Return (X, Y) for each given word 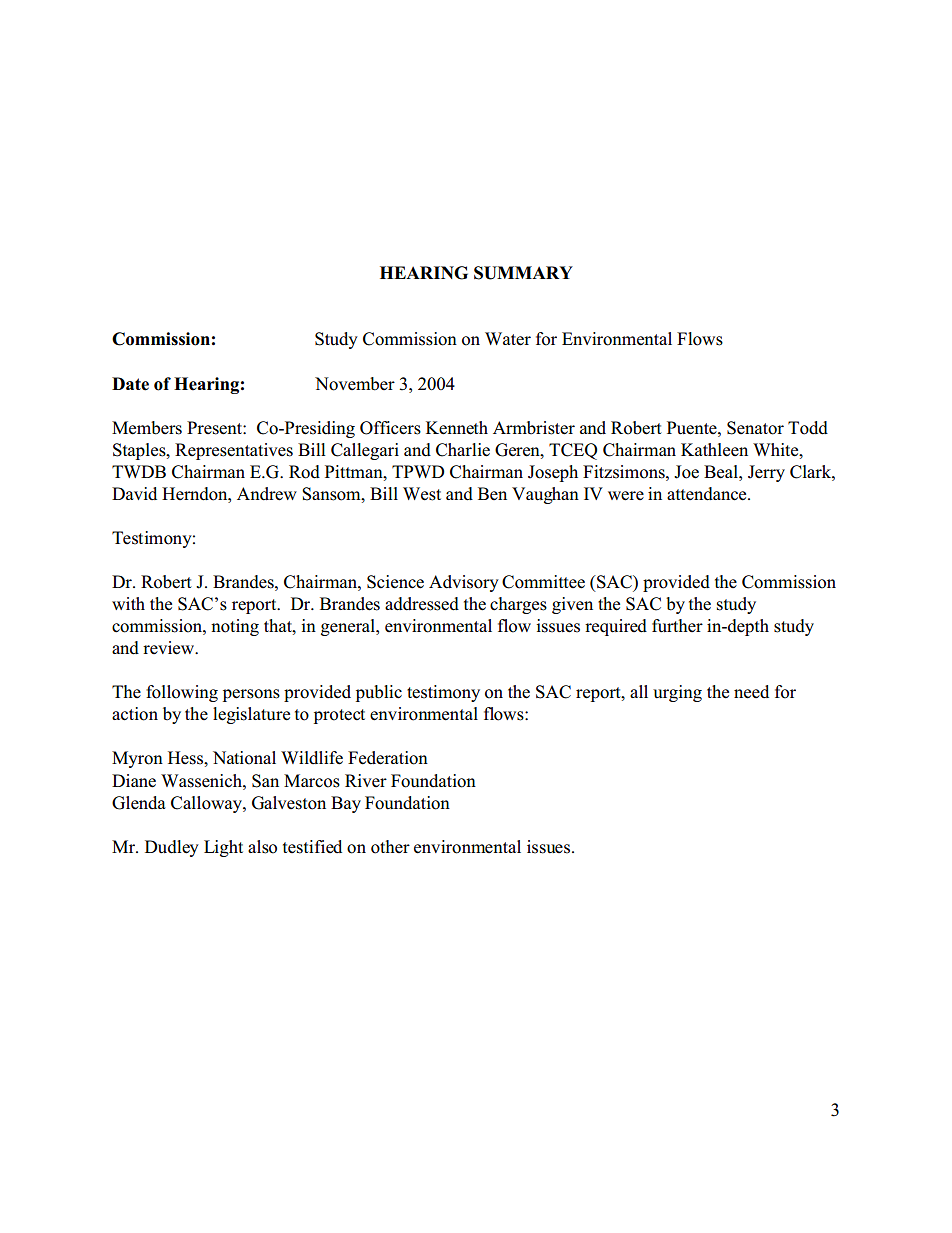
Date (130, 384)
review (170, 648)
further (677, 626)
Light (223, 848)
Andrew (267, 494)
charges (518, 605)
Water (508, 339)
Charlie (463, 450)
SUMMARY (523, 273)
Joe (686, 472)
